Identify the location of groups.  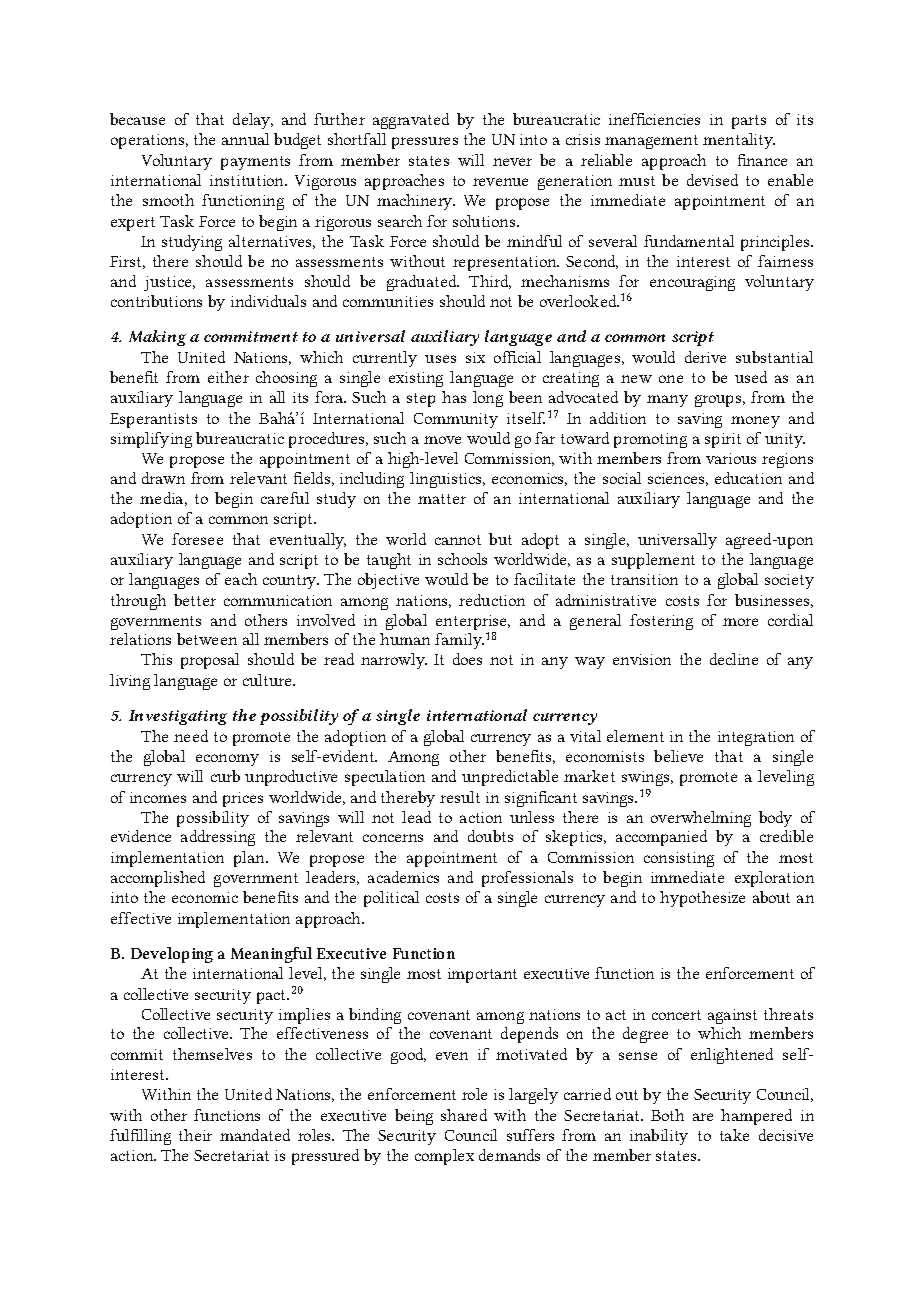
(718, 401).
